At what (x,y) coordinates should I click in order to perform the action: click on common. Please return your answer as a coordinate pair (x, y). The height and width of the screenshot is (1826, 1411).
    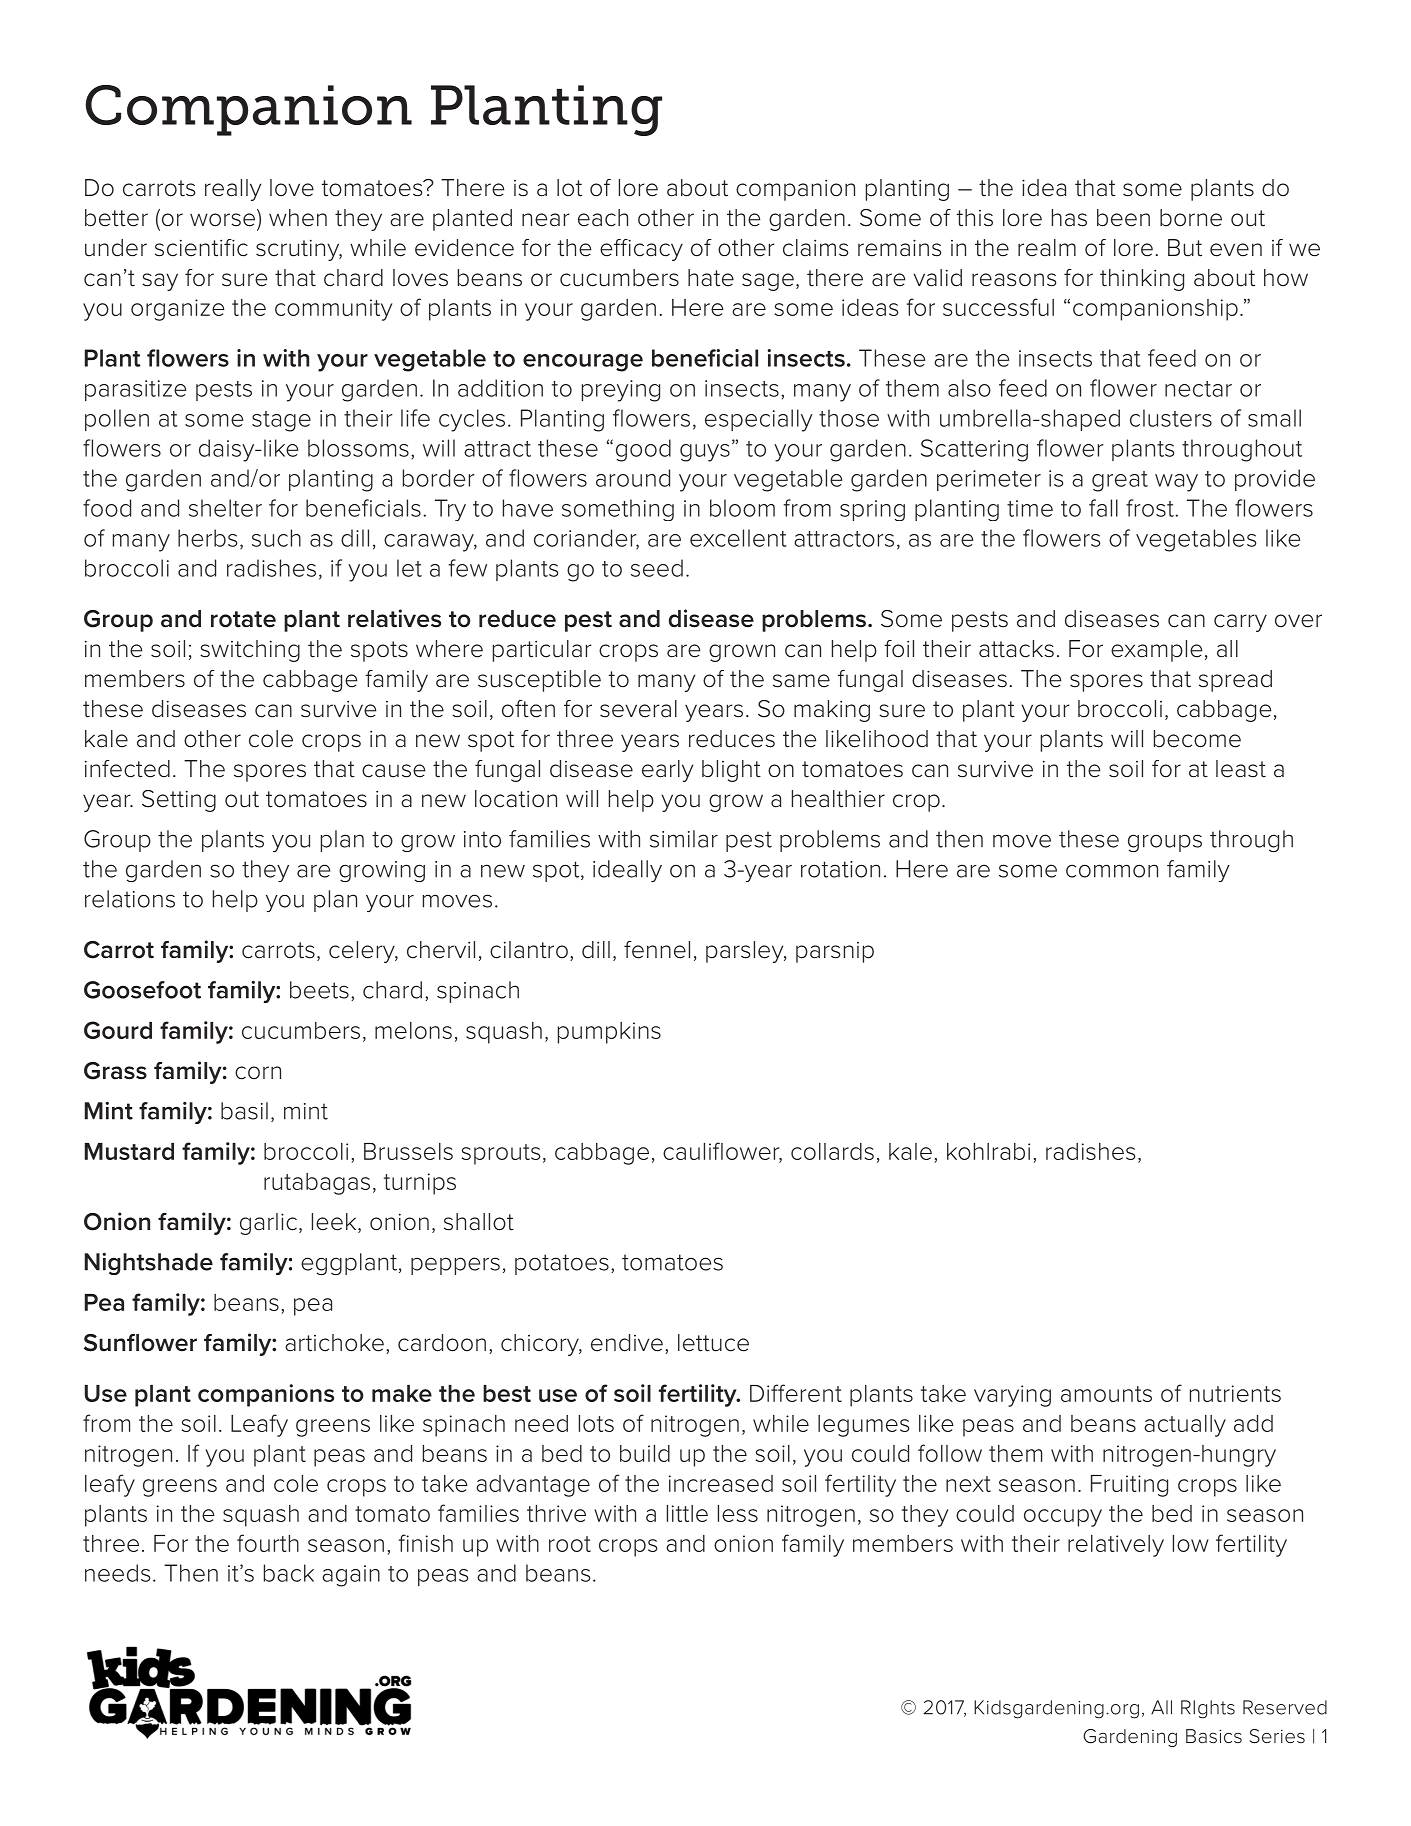
    Looking at the image, I should click on (1112, 871).
